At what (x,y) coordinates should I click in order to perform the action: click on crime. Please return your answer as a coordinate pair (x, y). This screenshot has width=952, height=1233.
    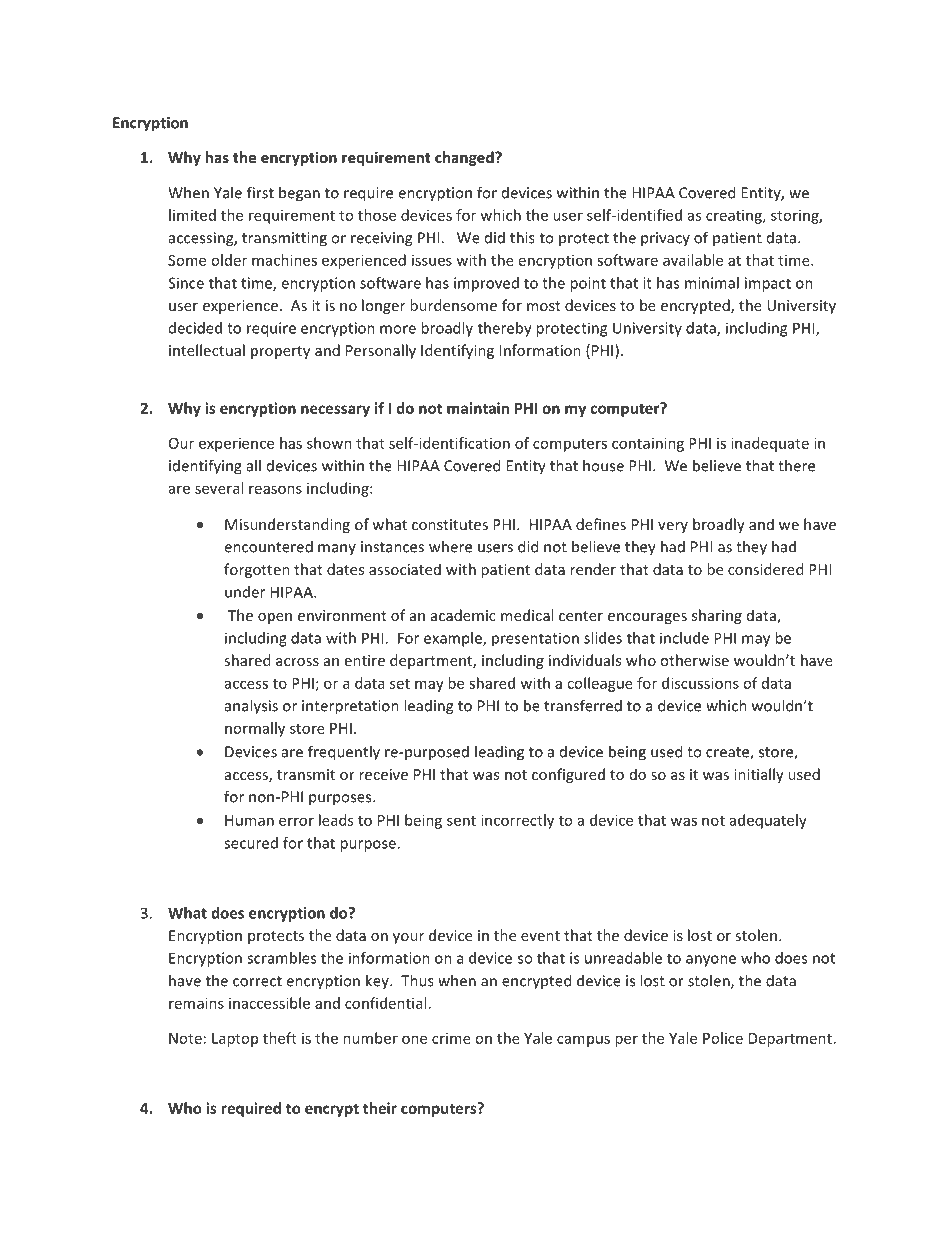
    Looking at the image, I should click on (451, 1038).
